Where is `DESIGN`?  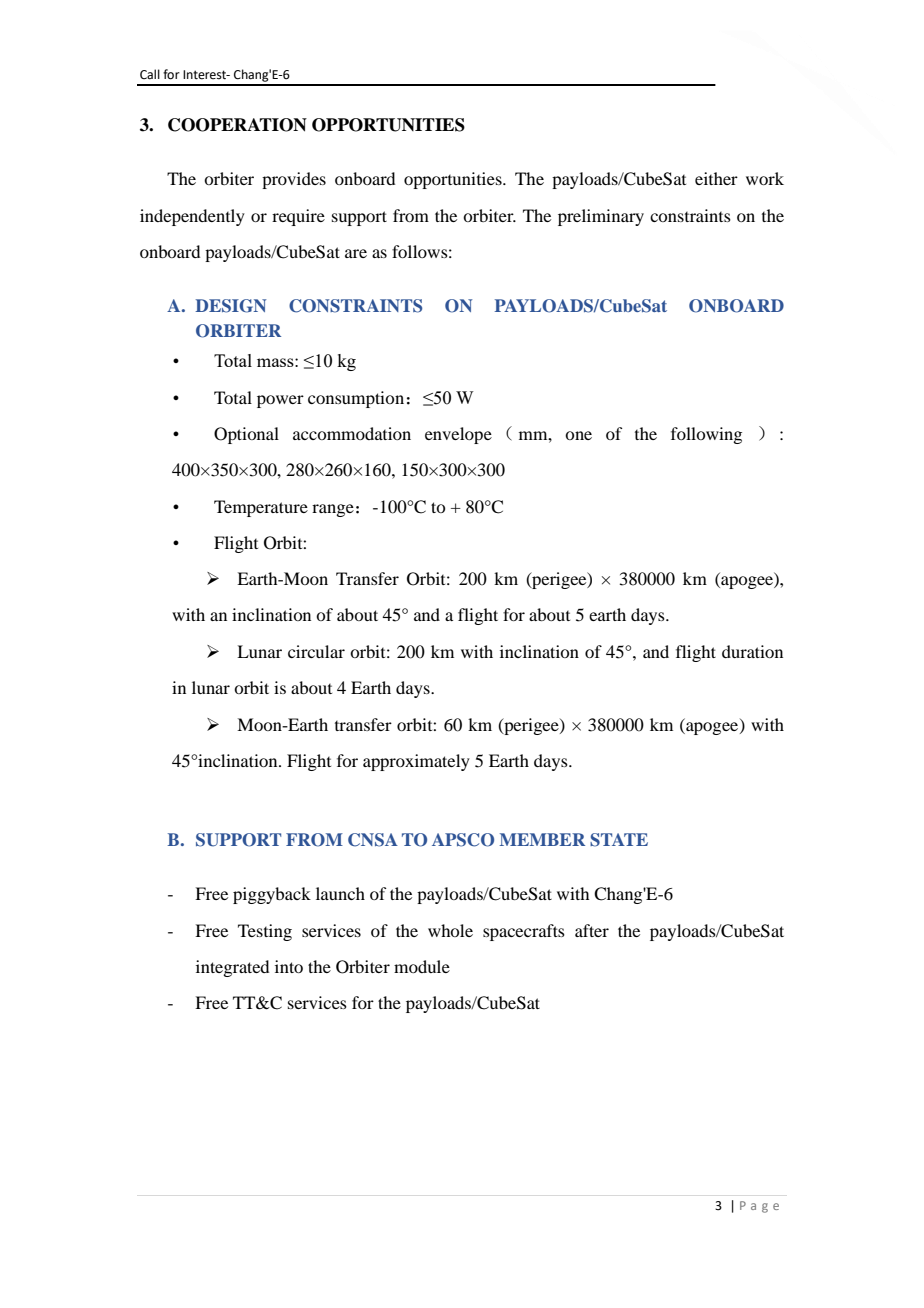
DESIGN is located at coordinates (230, 306).
